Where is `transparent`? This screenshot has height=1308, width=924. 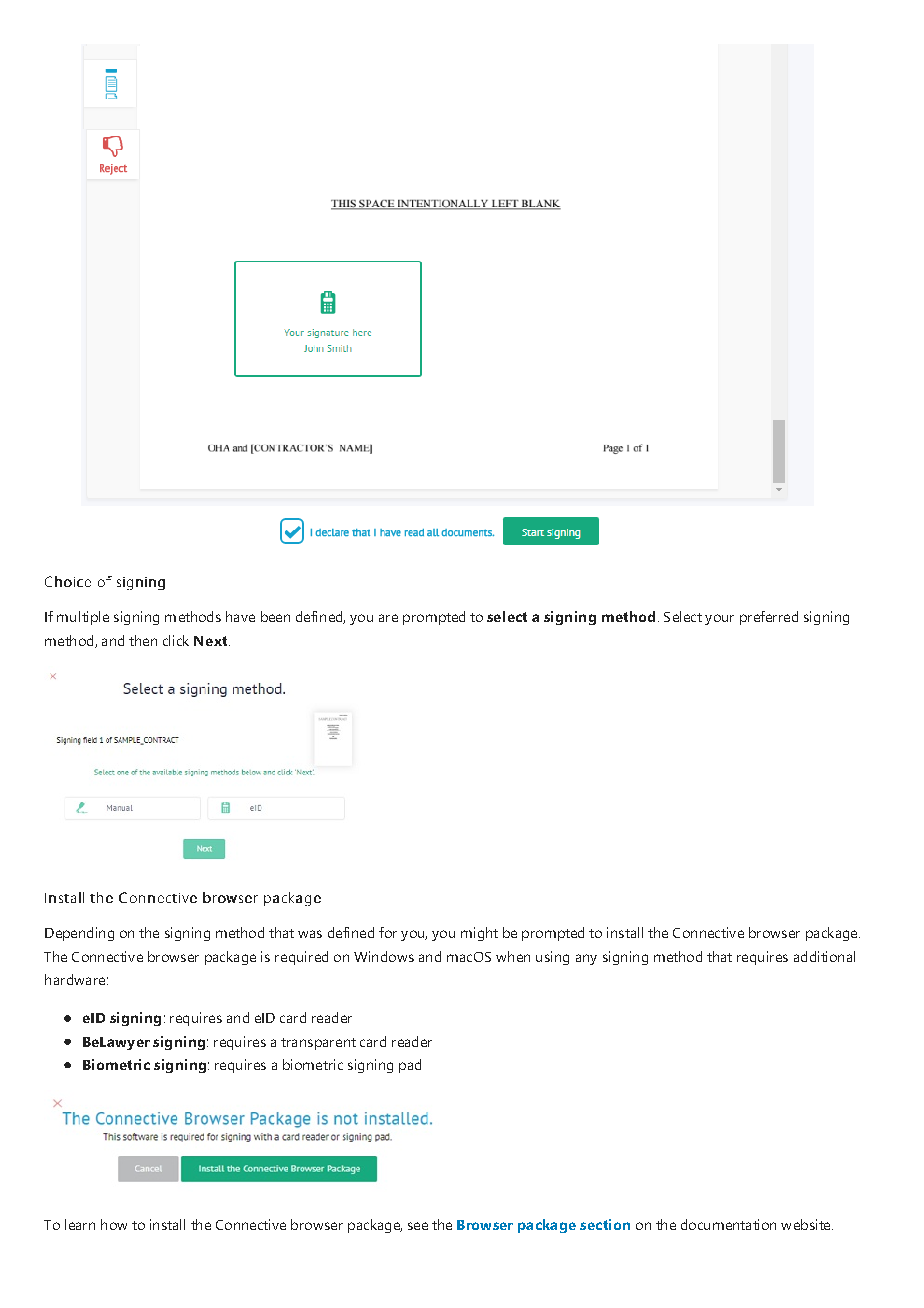 transparent is located at coordinates (318, 1044).
